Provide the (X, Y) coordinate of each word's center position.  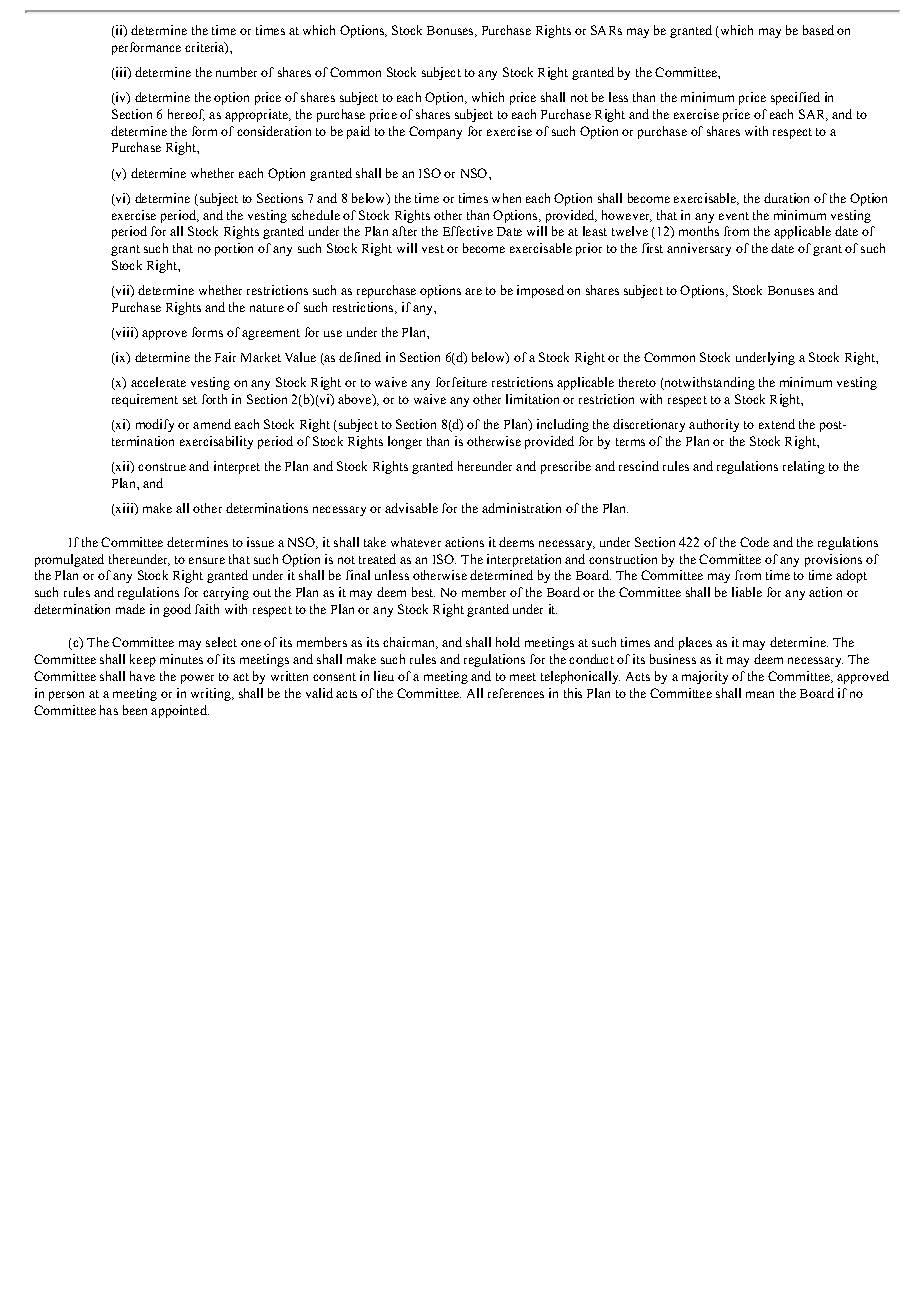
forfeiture (461, 382)
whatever (416, 542)
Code (754, 542)
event (734, 216)
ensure (207, 560)
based (818, 30)
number (236, 72)
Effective (468, 231)
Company (435, 132)
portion (234, 249)
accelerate (158, 382)
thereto (637, 382)
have (142, 676)
